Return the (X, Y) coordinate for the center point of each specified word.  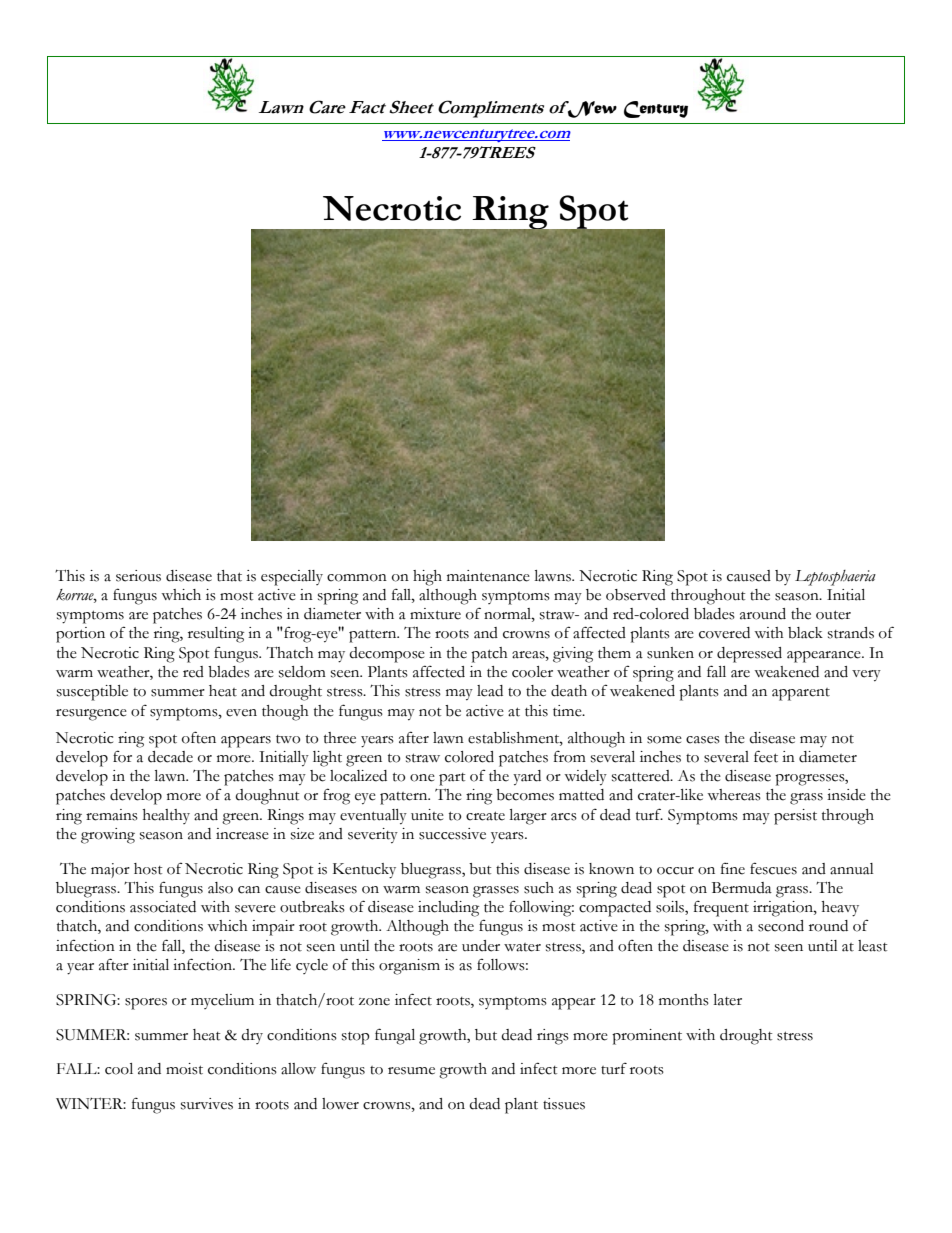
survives (207, 1104)
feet (766, 756)
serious (138, 576)
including (448, 909)
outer (833, 615)
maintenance (488, 576)
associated (163, 907)
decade (170, 757)
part (452, 779)
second (781, 926)
